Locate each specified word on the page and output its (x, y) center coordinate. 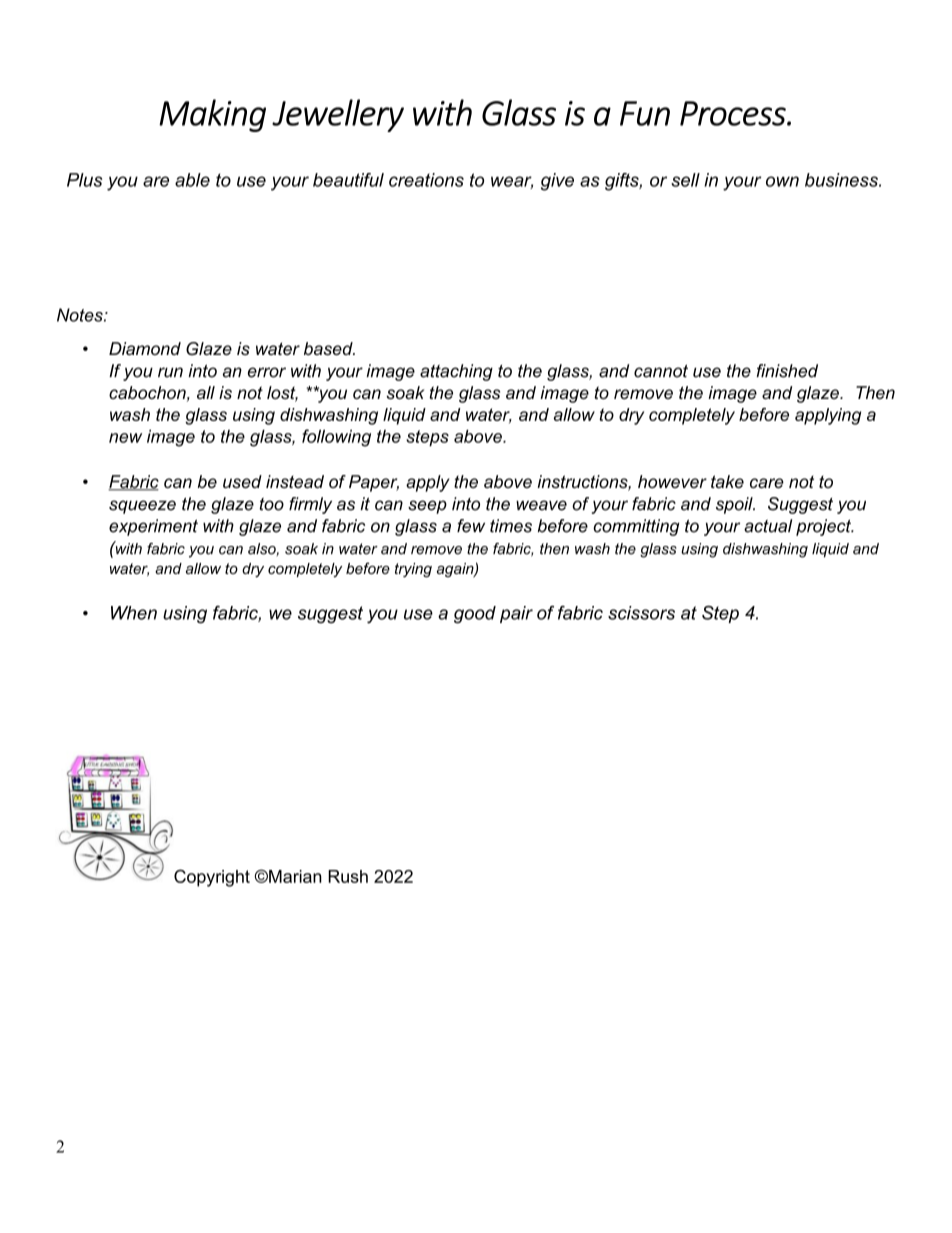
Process (734, 113)
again (456, 570)
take (727, 481)
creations (426, 180)
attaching (456, 372)
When (134, 613)
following (336, 438)
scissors (641, 613)
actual (768, 526)
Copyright (212, 878)
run (170, 372)
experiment (153, 527)
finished (787, 371)
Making (212, 115)
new (125, 438)
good (475, 615)
